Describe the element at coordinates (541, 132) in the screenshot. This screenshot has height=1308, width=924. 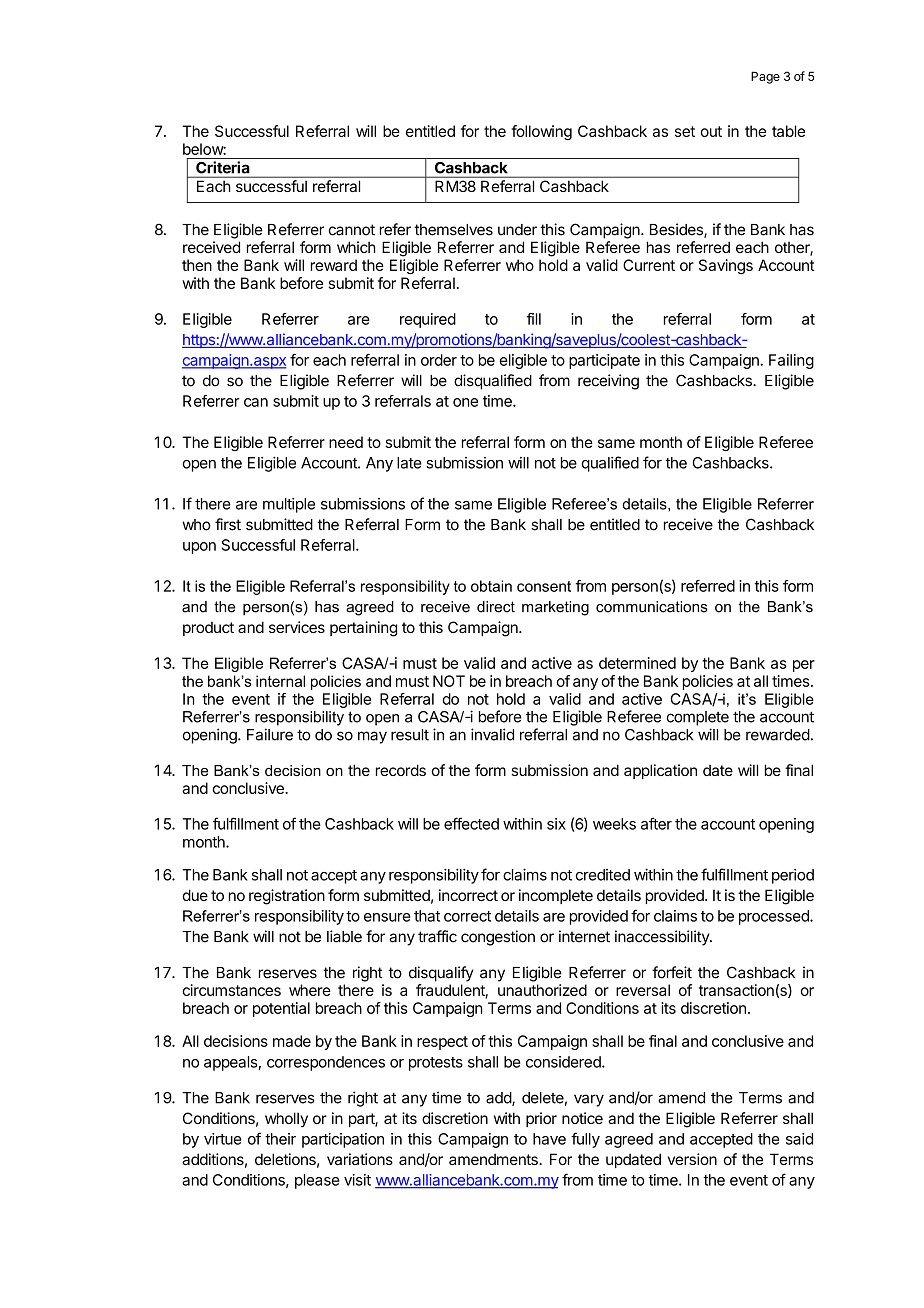
I see `following` at that location.
